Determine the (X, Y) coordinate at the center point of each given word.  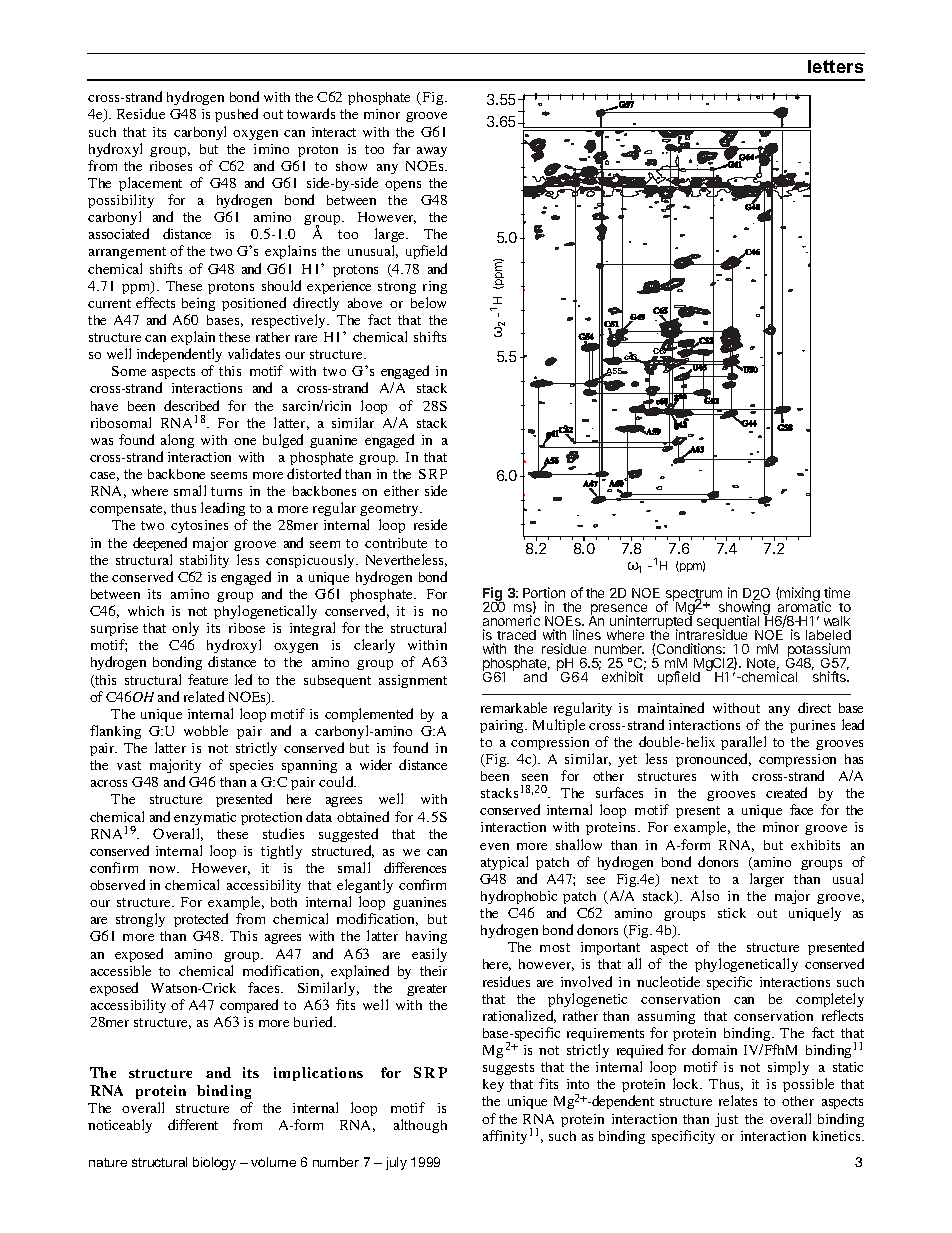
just (726, 1120)
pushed (236, 115)
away (432, 152)
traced (516, 635)
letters (835, 66)
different (193, 1124)
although (420, 1126)
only (185, 629)
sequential (728, 623)
